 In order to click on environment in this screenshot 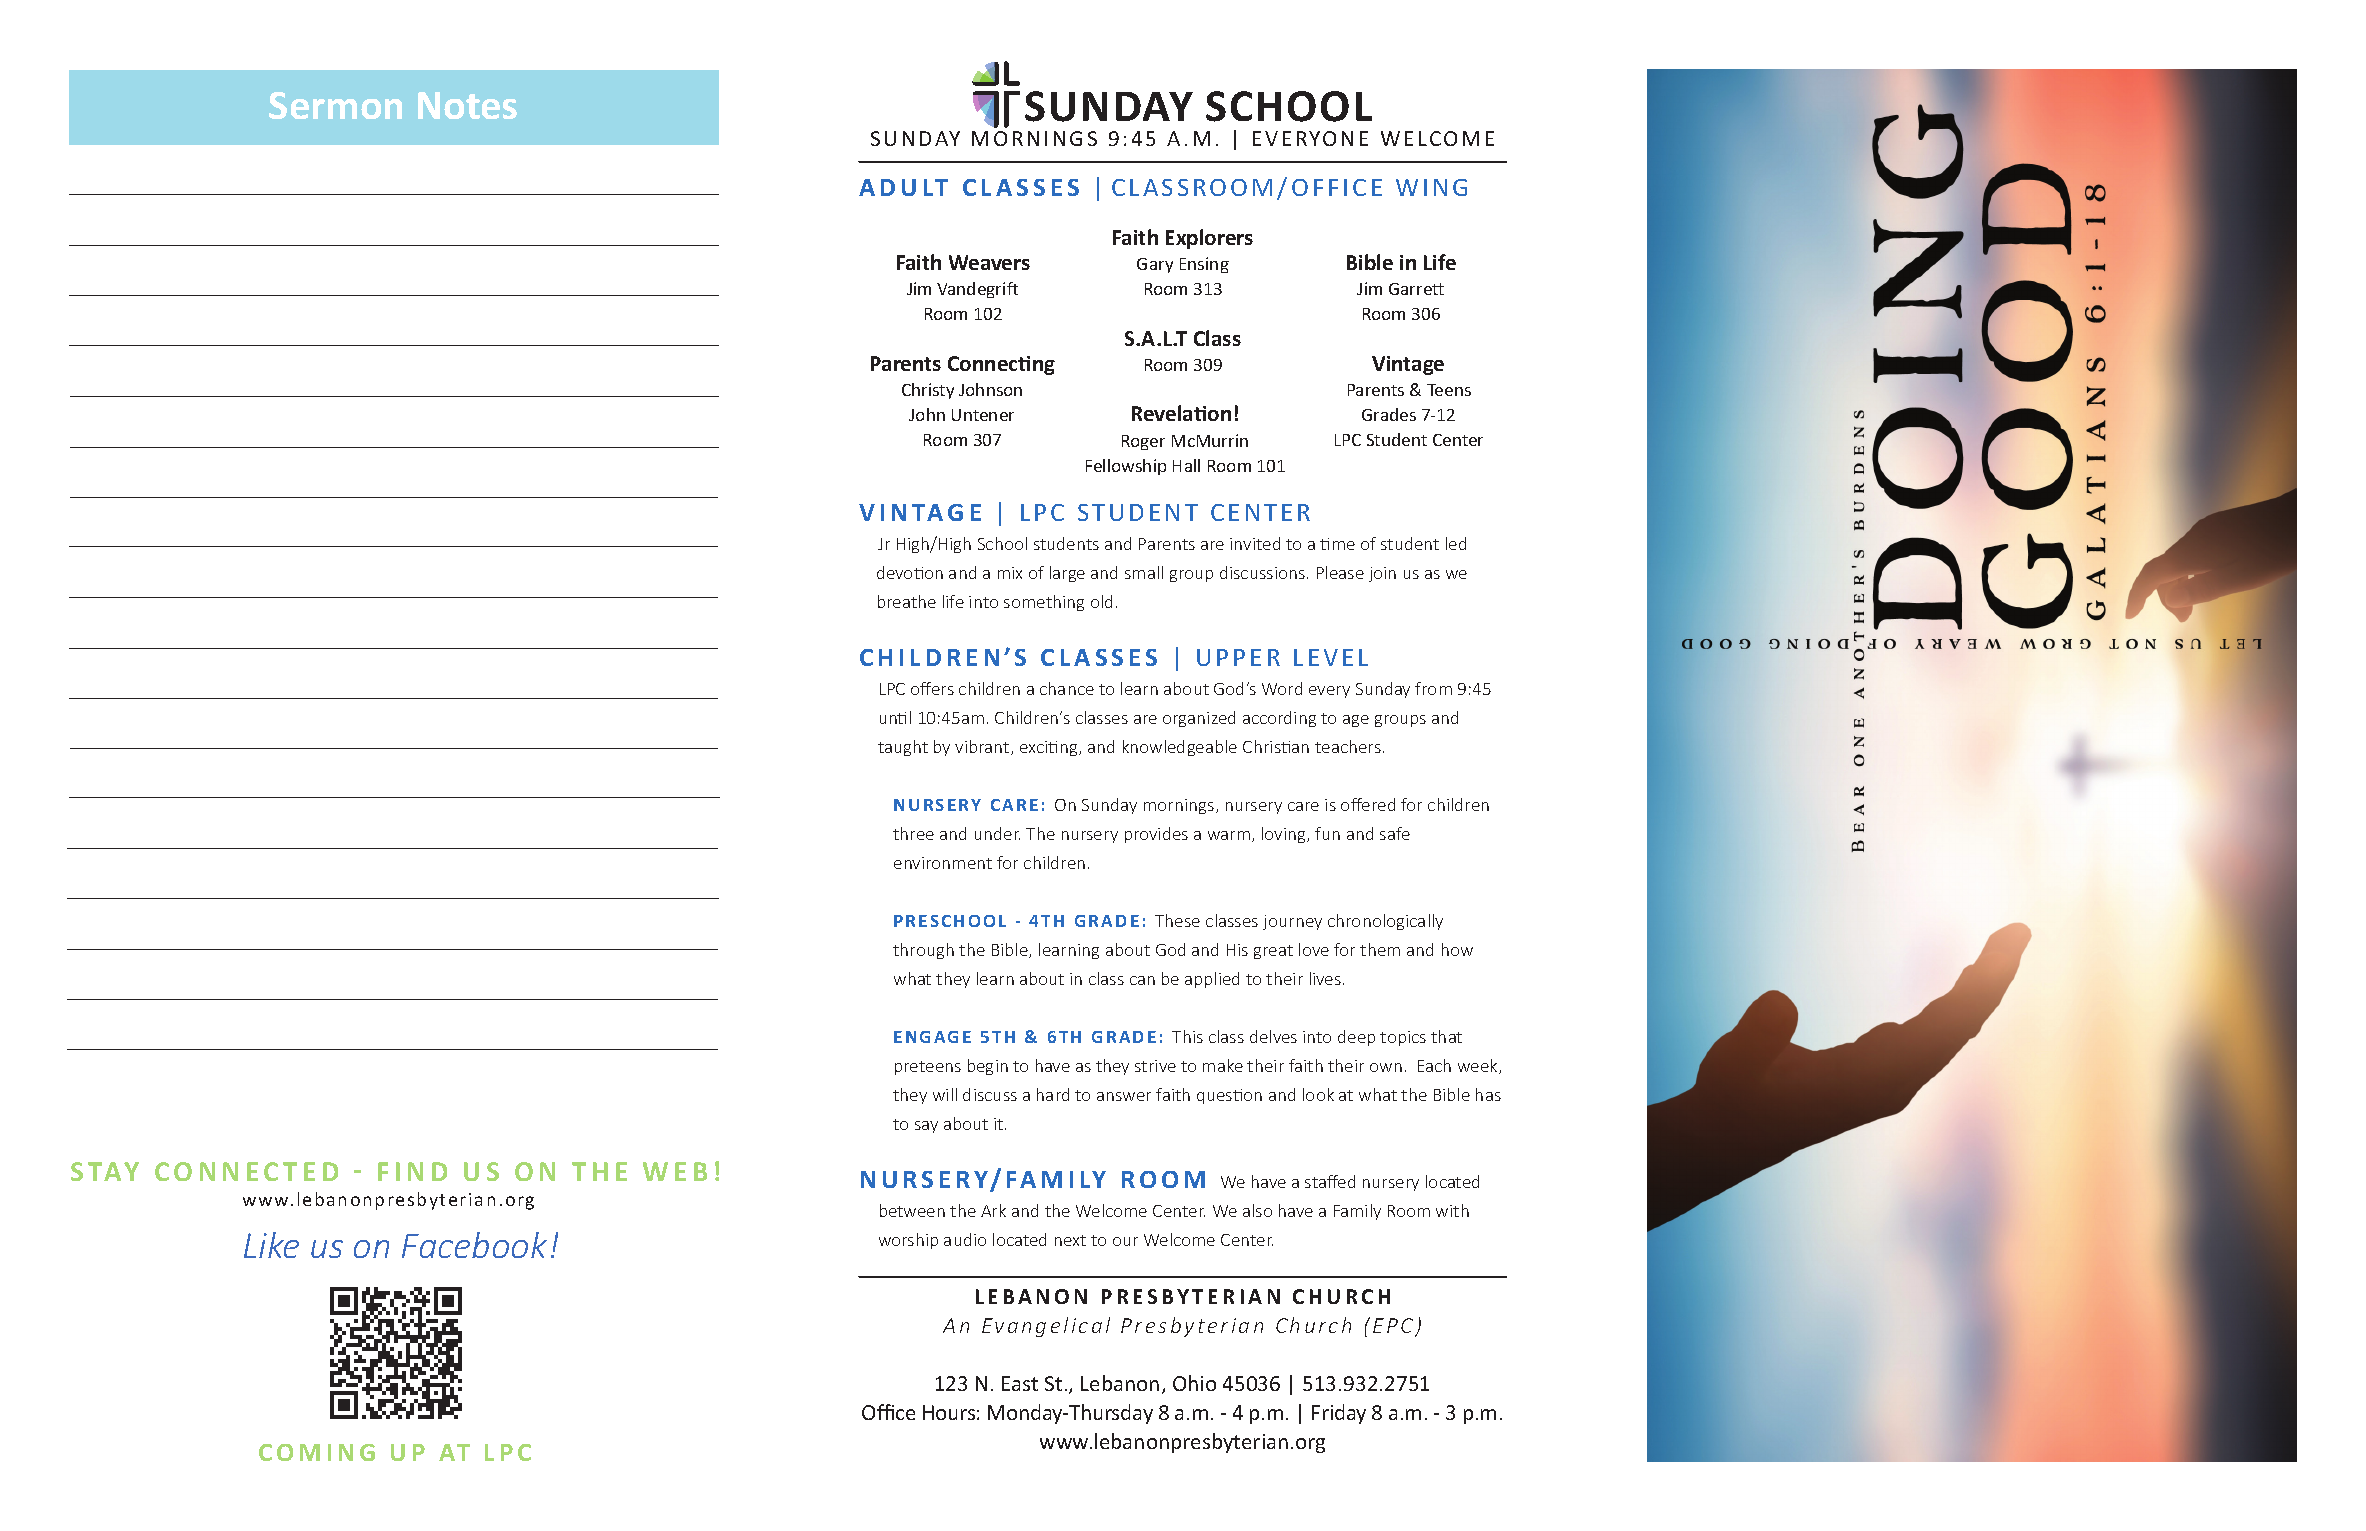, I will do `click(943, 863)`.
